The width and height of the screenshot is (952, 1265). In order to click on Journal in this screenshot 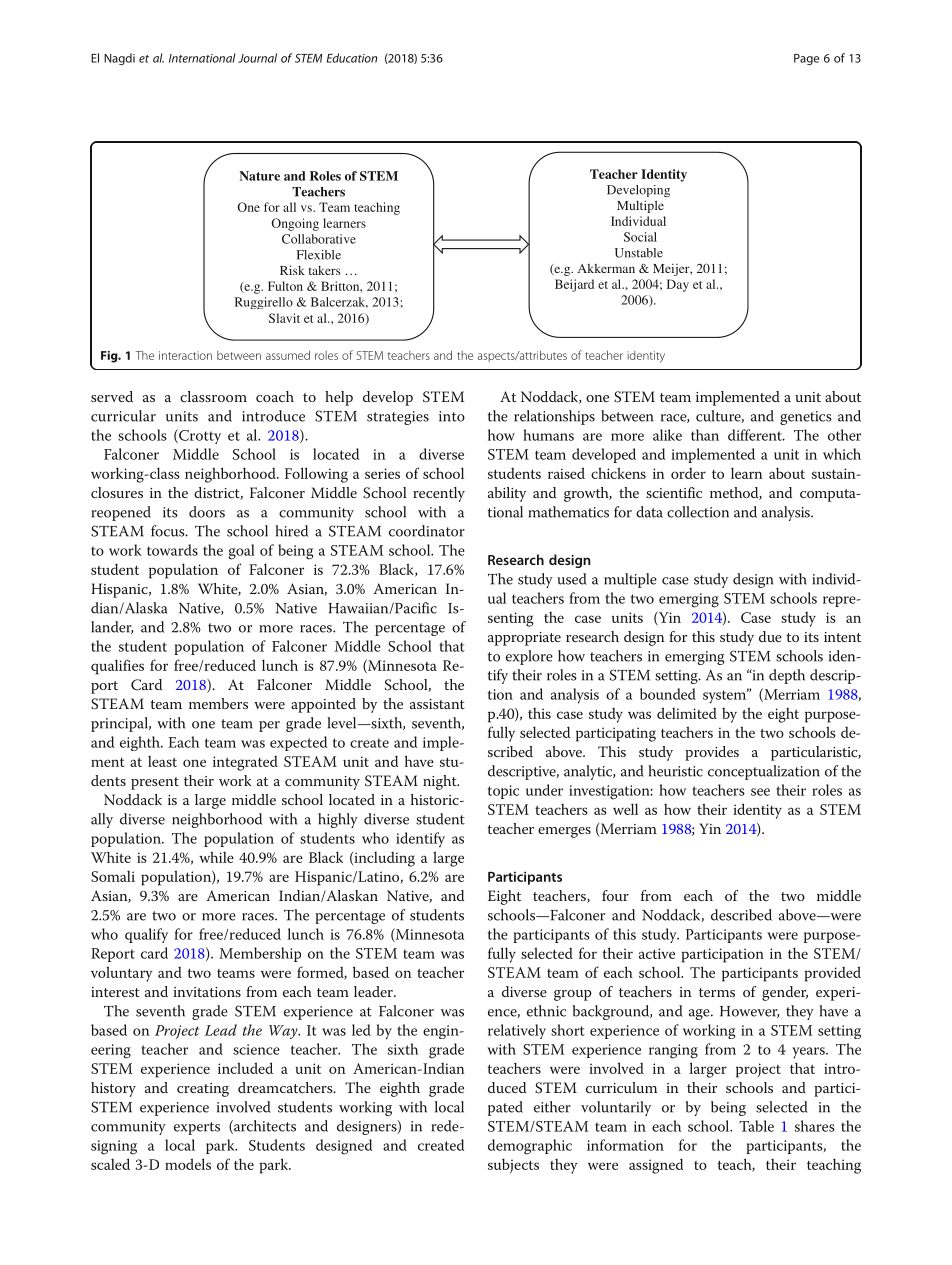, I will do `click(257, 58)`.
